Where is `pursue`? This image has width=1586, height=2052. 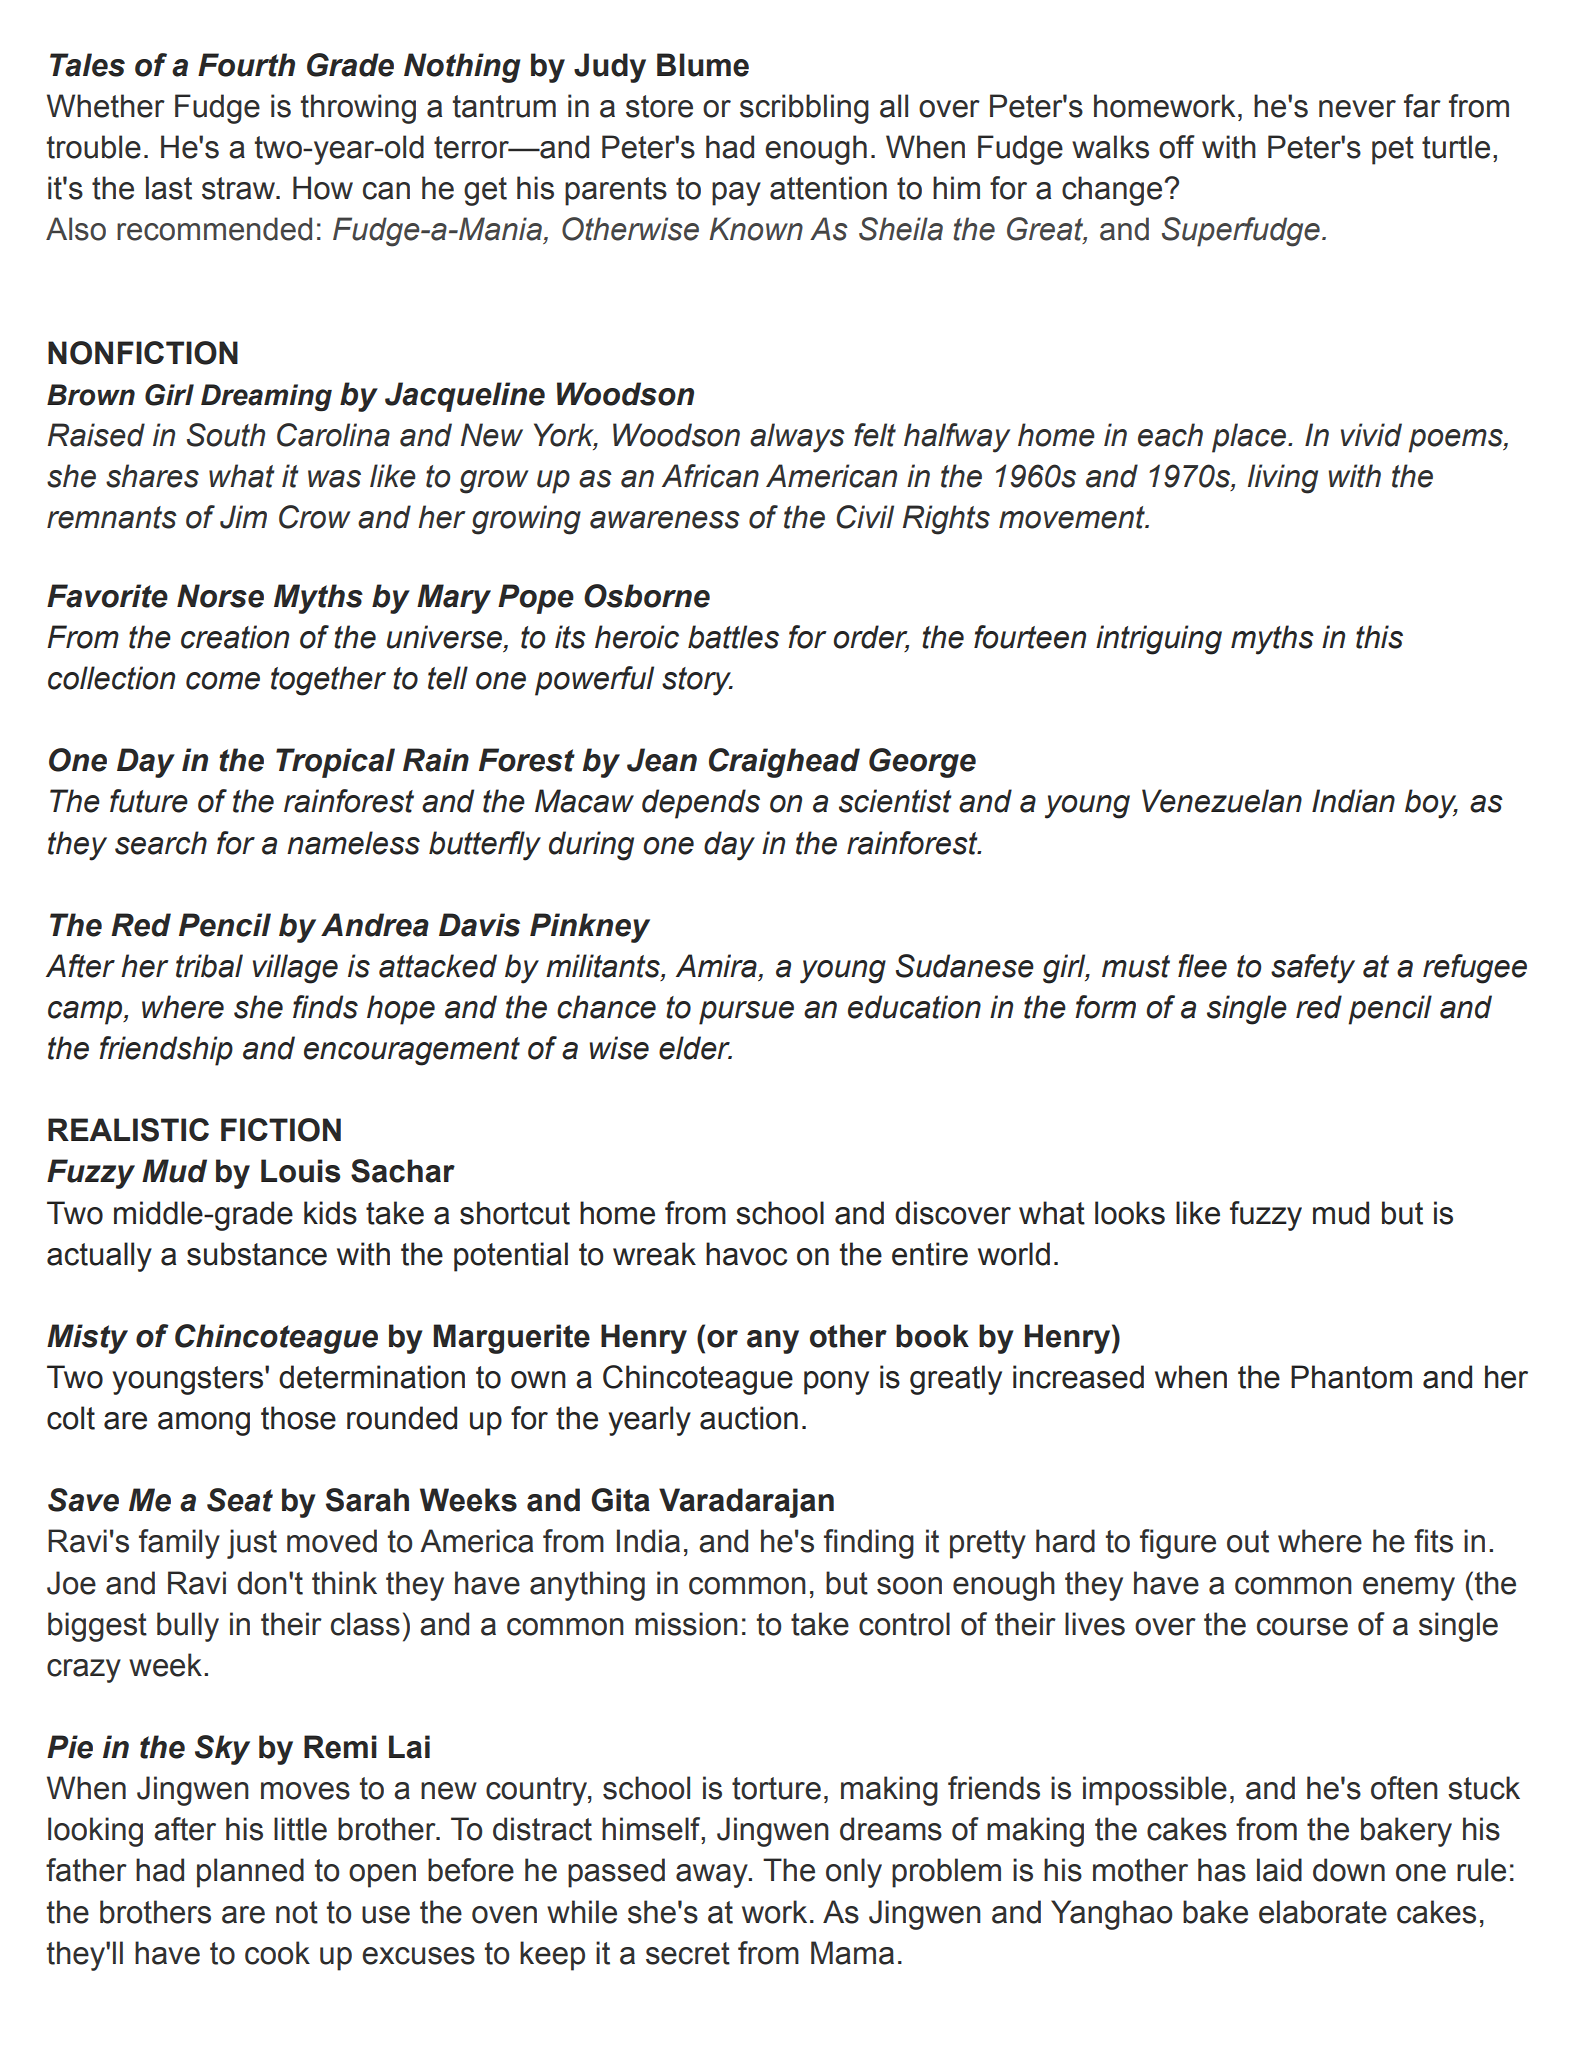
pursue is located at coordinates (746, 1013).
